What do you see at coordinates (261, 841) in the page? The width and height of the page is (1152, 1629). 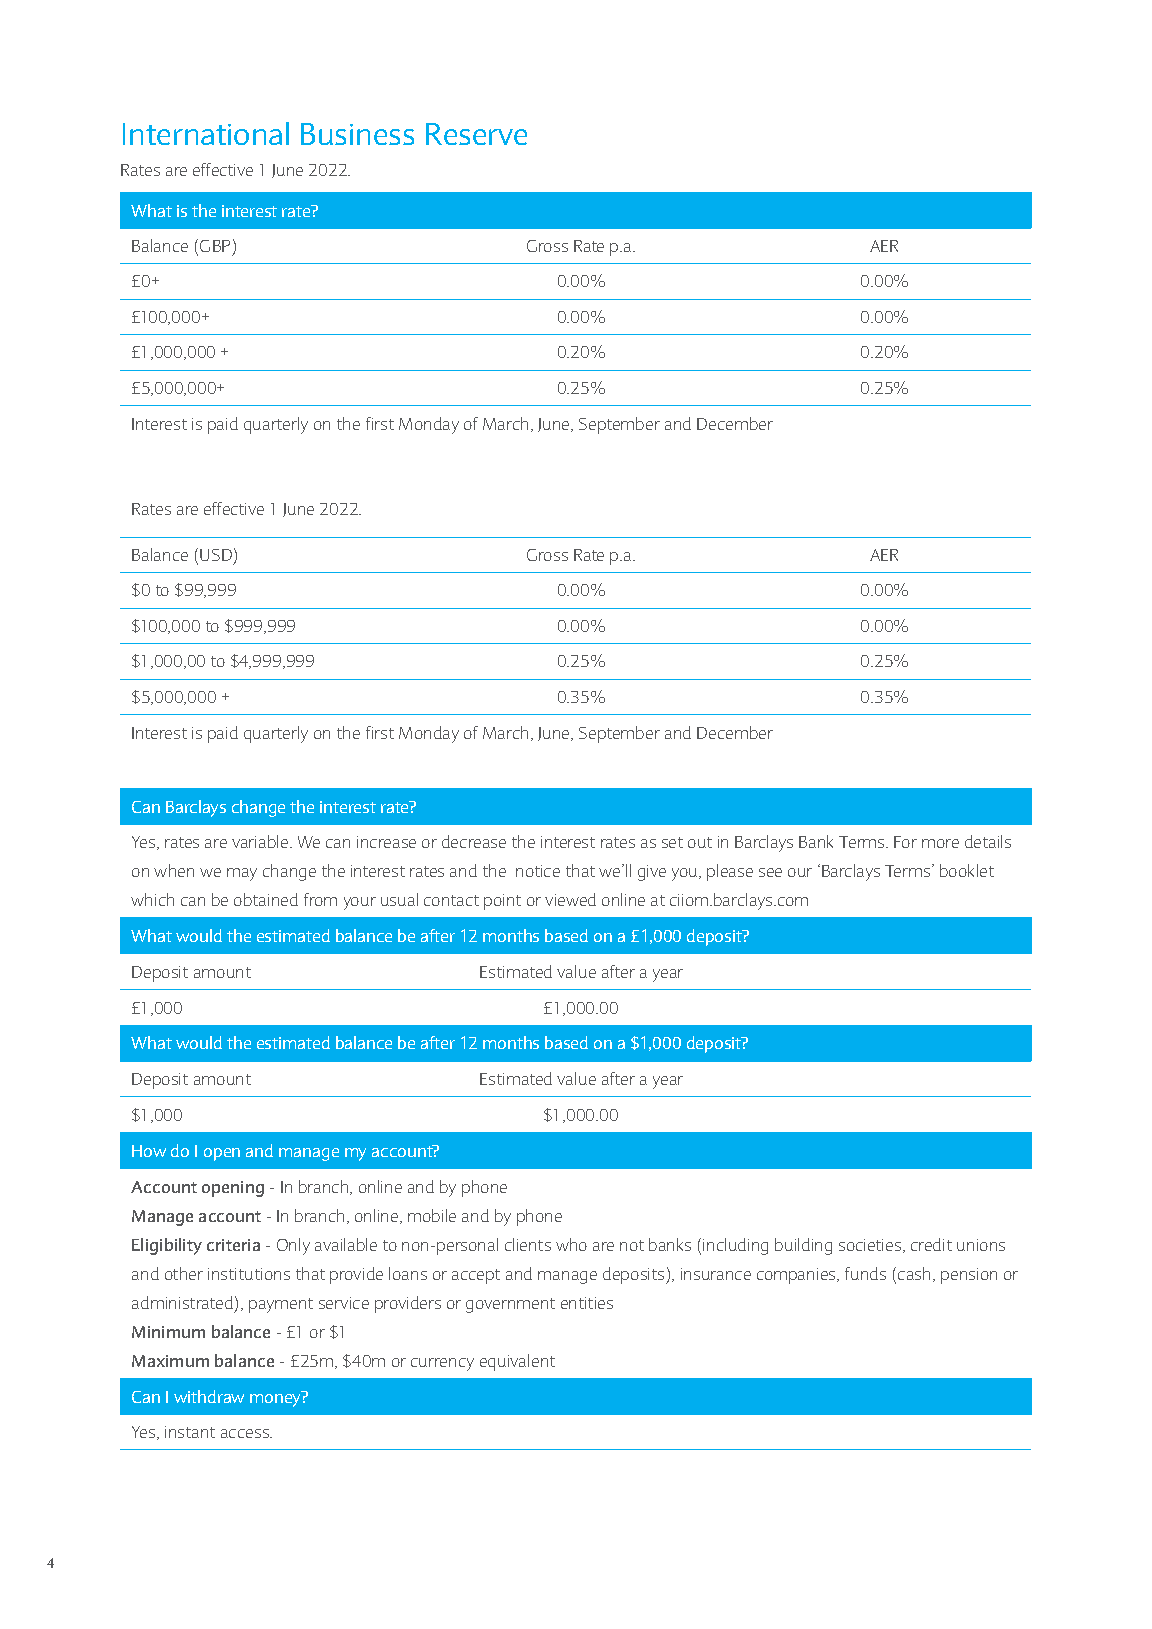 I see `variable` at bounding box center [261, 841].
